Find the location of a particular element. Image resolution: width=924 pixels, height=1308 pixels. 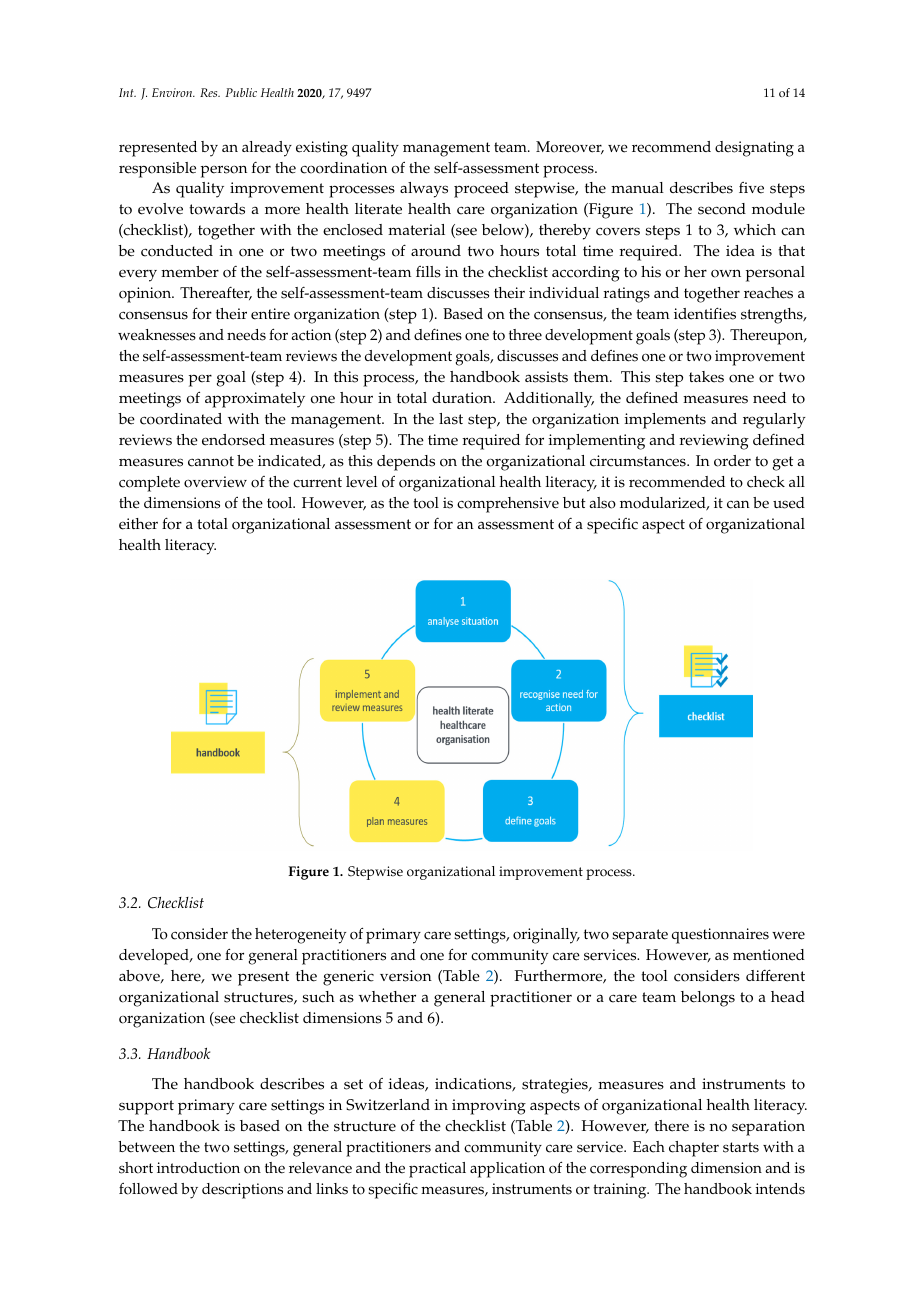

improving is located at coordinates (489, 1107).
